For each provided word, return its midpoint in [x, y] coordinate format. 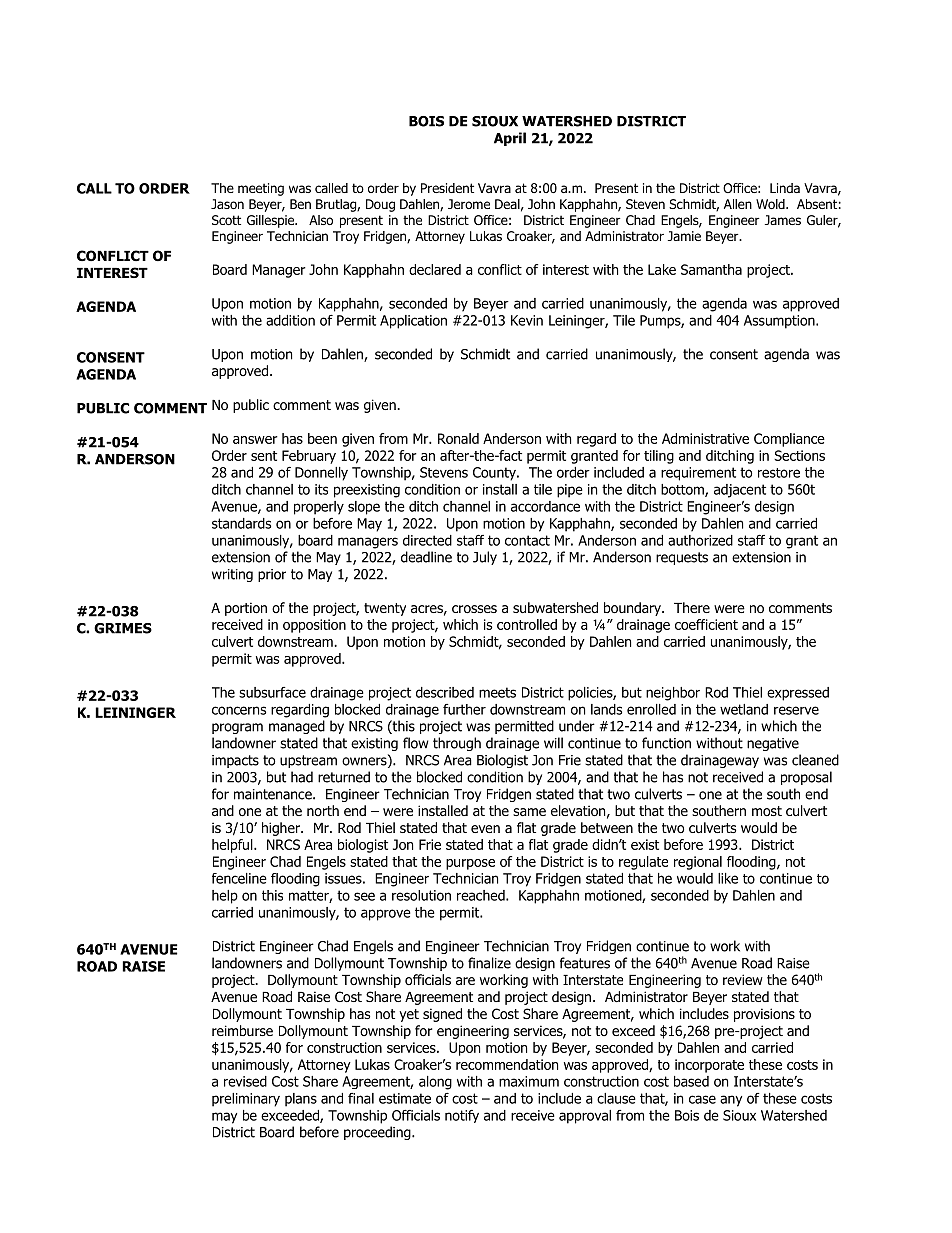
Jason [227, 204]
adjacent [740, 491]
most [767, 811]
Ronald [458, 438]
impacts [235, 761]
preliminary [246, 1100]
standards [241, 523]
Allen [738, 204]
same [529, 812]
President [447, 188]
